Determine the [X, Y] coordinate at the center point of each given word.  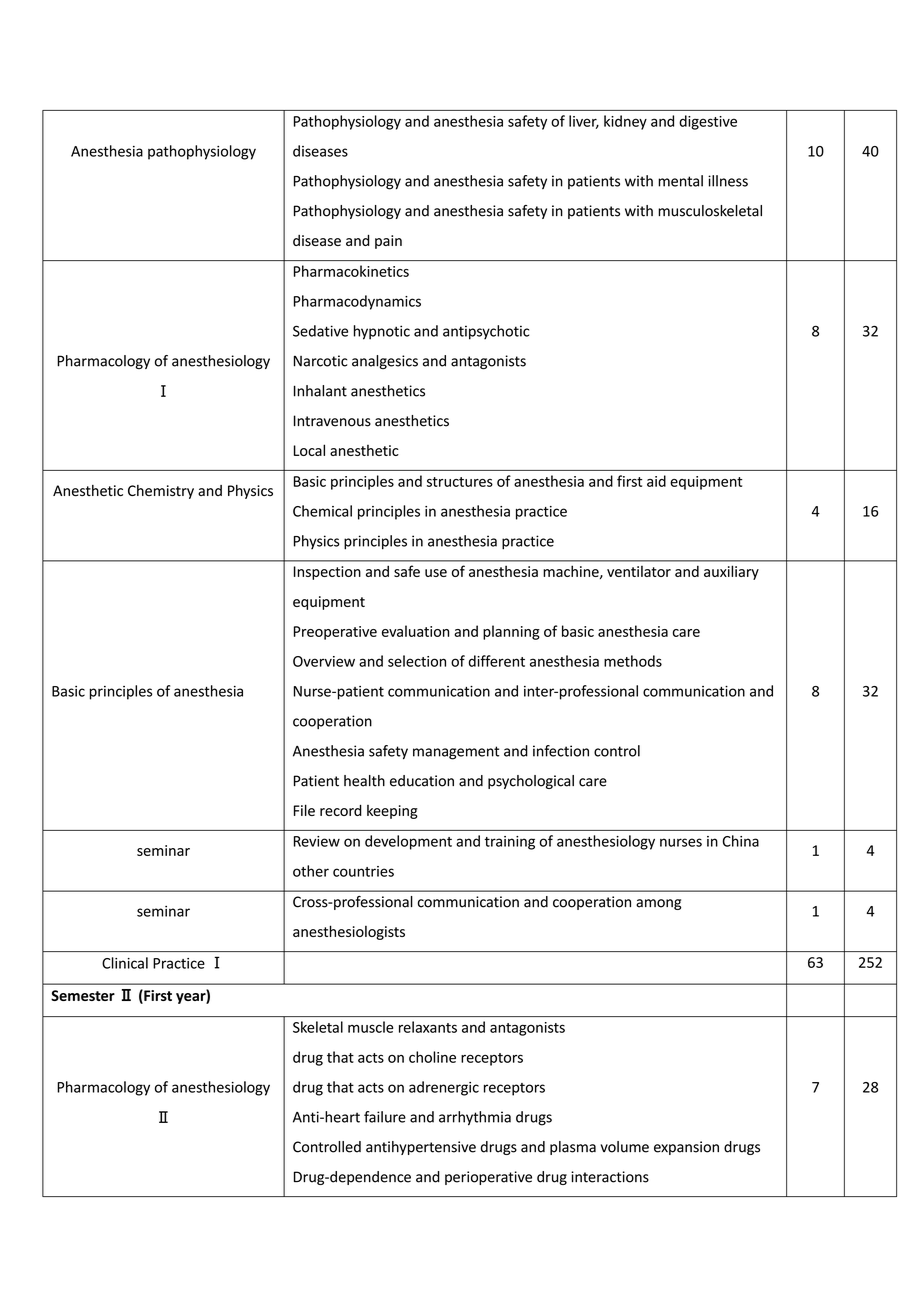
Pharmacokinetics [351, 271]
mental [680, 181]
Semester [83, 995]
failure [385, 1117]
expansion [686, 1148]
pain [388, 242]
